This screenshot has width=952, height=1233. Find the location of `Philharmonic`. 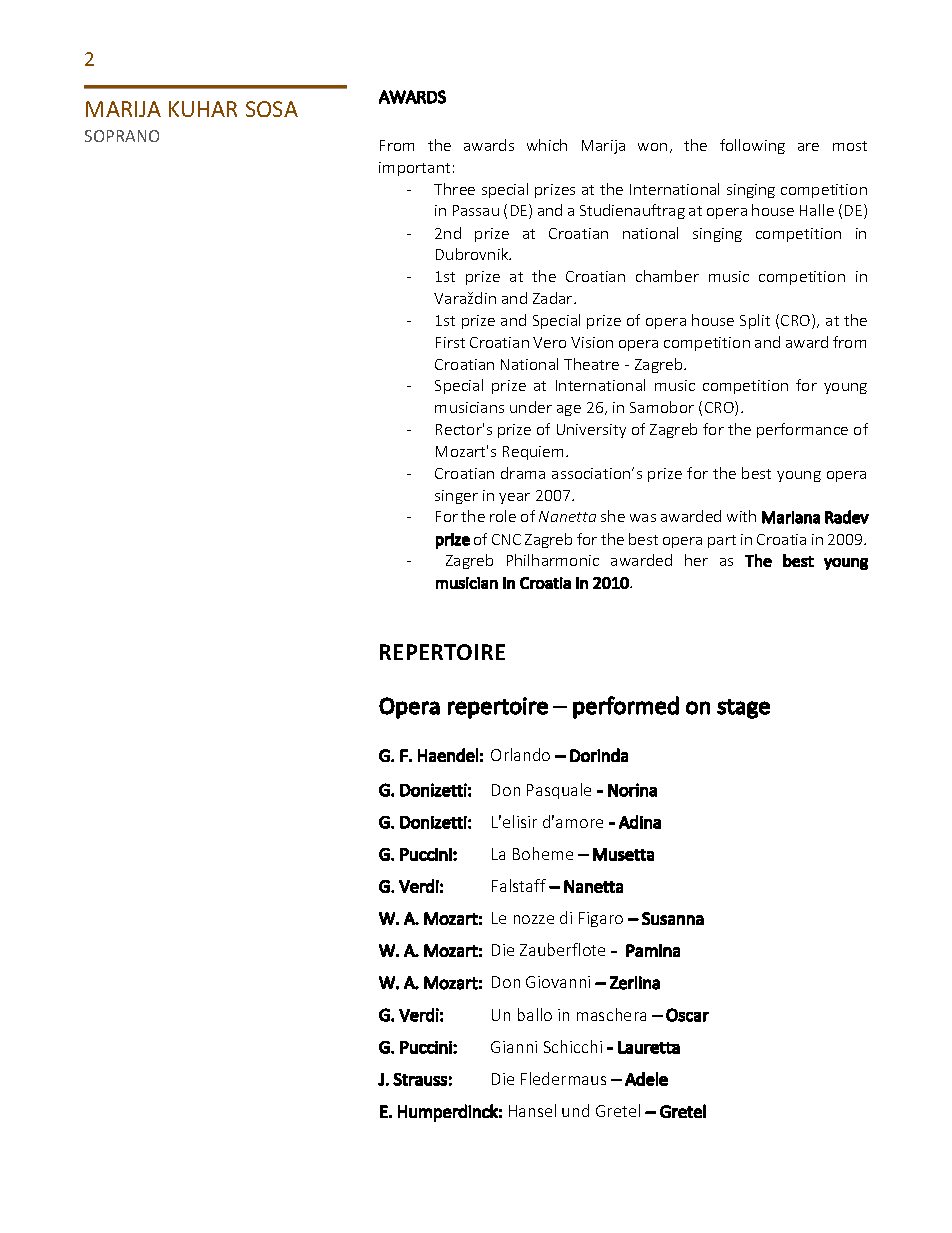

Philharmonic is located at coordinates (553, 560).
